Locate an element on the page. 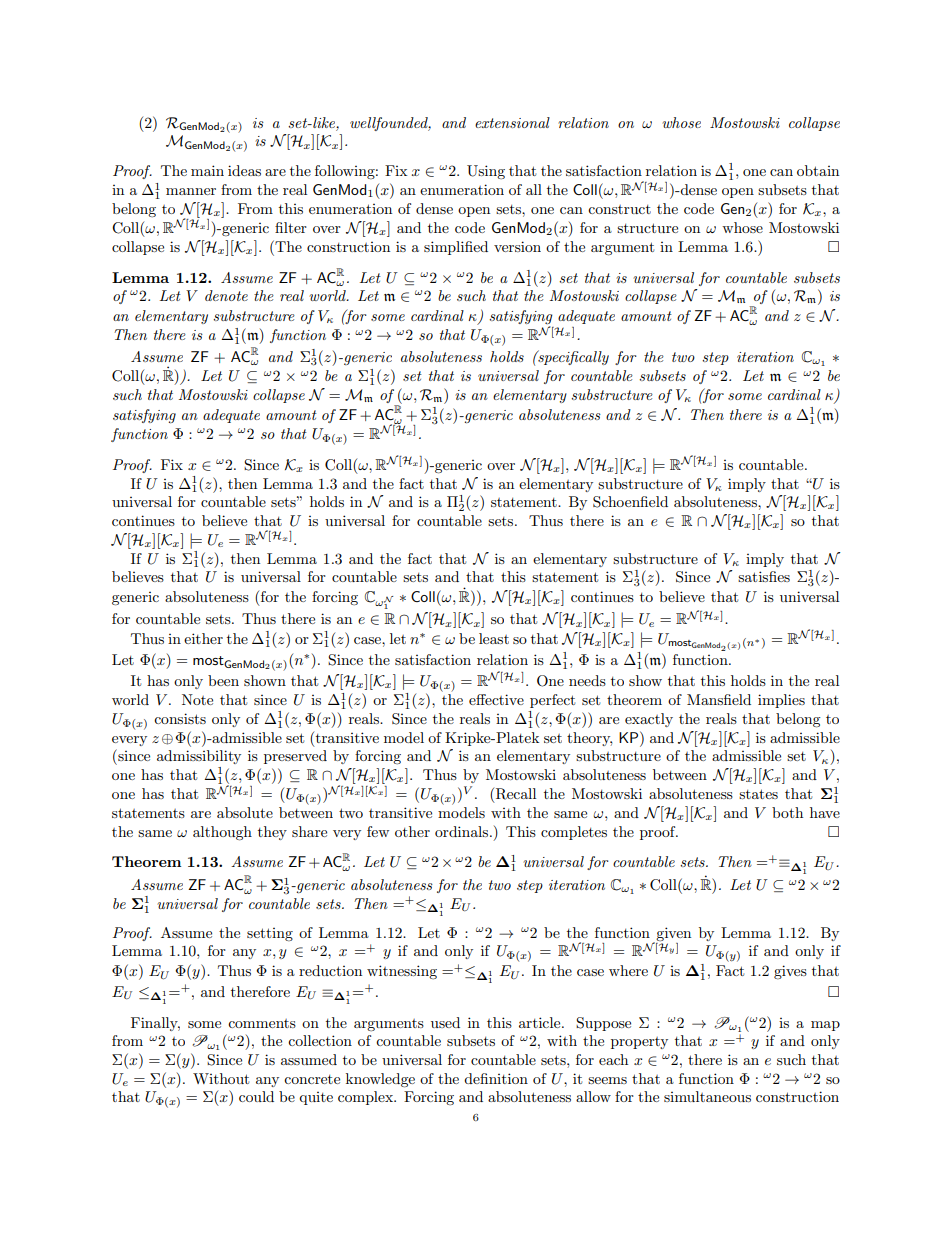 This document has width=952, height=1233. they is located at coordinates (272, 833).
